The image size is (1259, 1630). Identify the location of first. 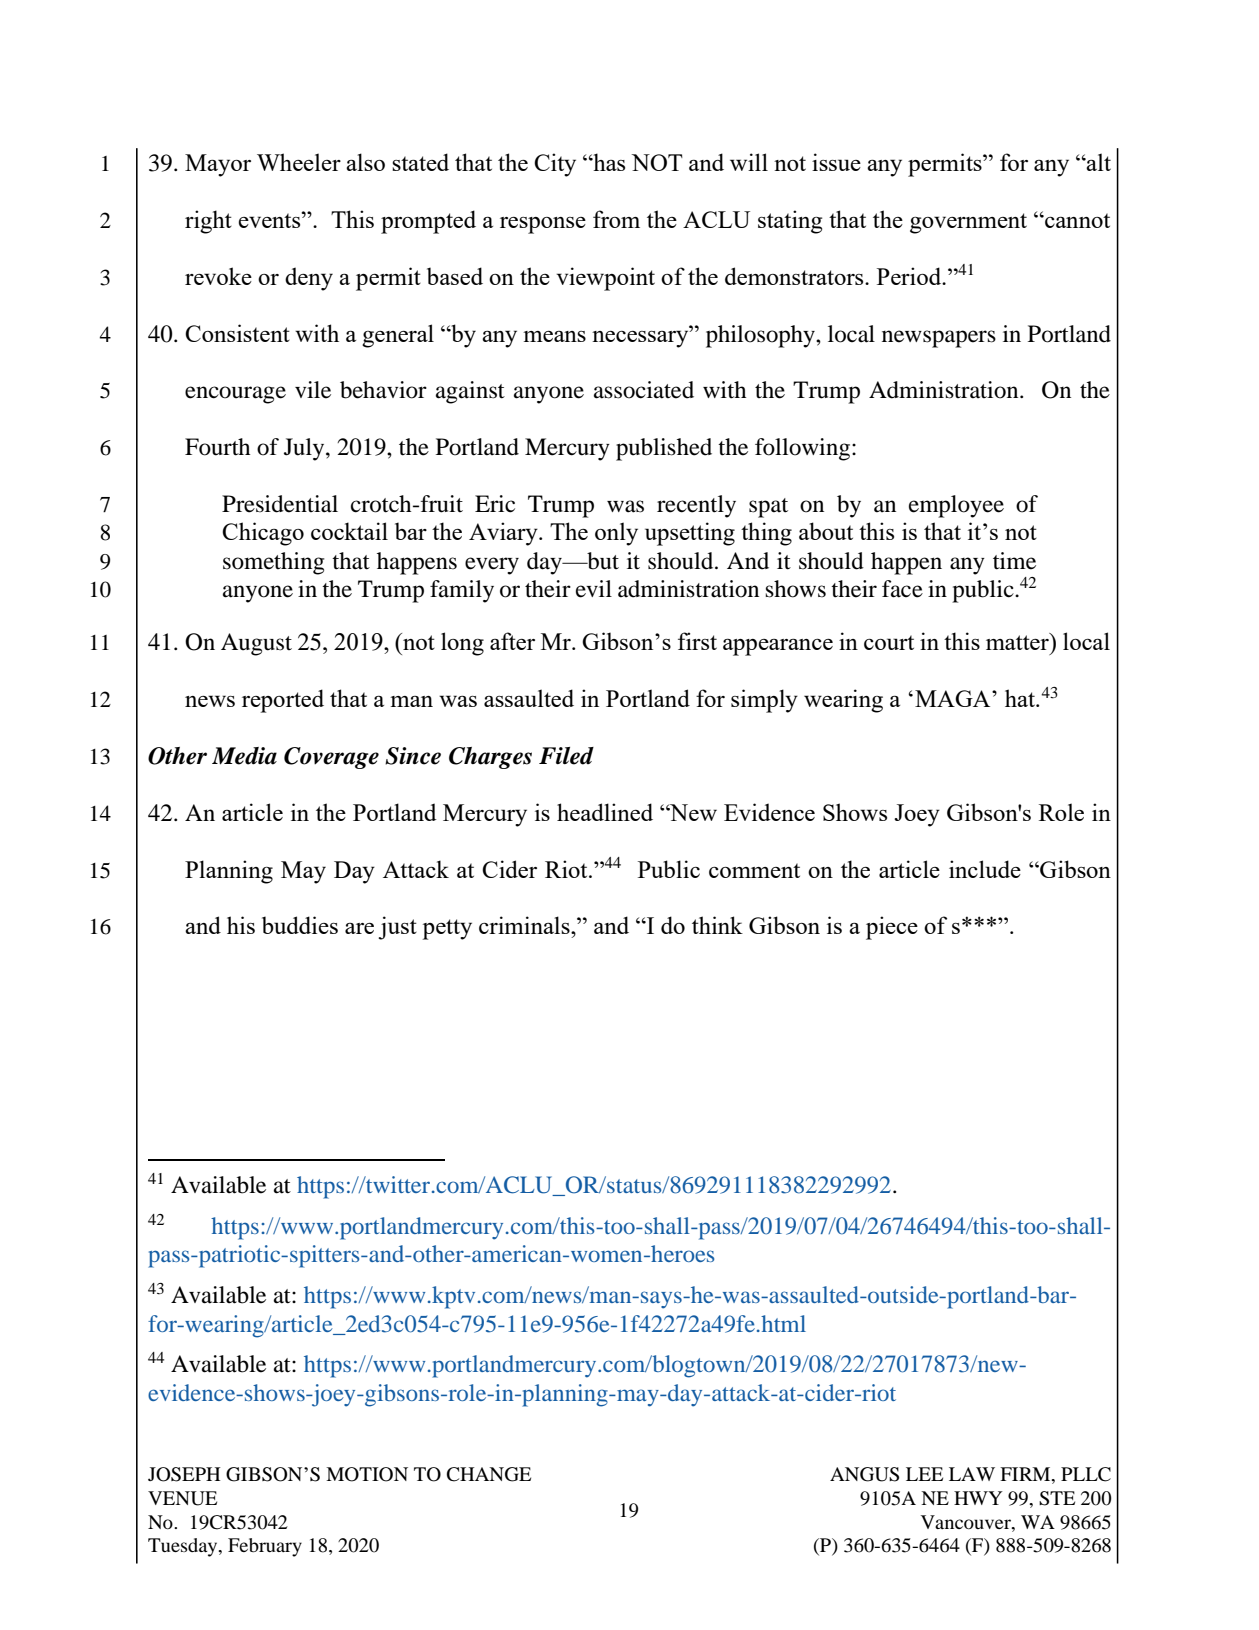
(697, 641).
